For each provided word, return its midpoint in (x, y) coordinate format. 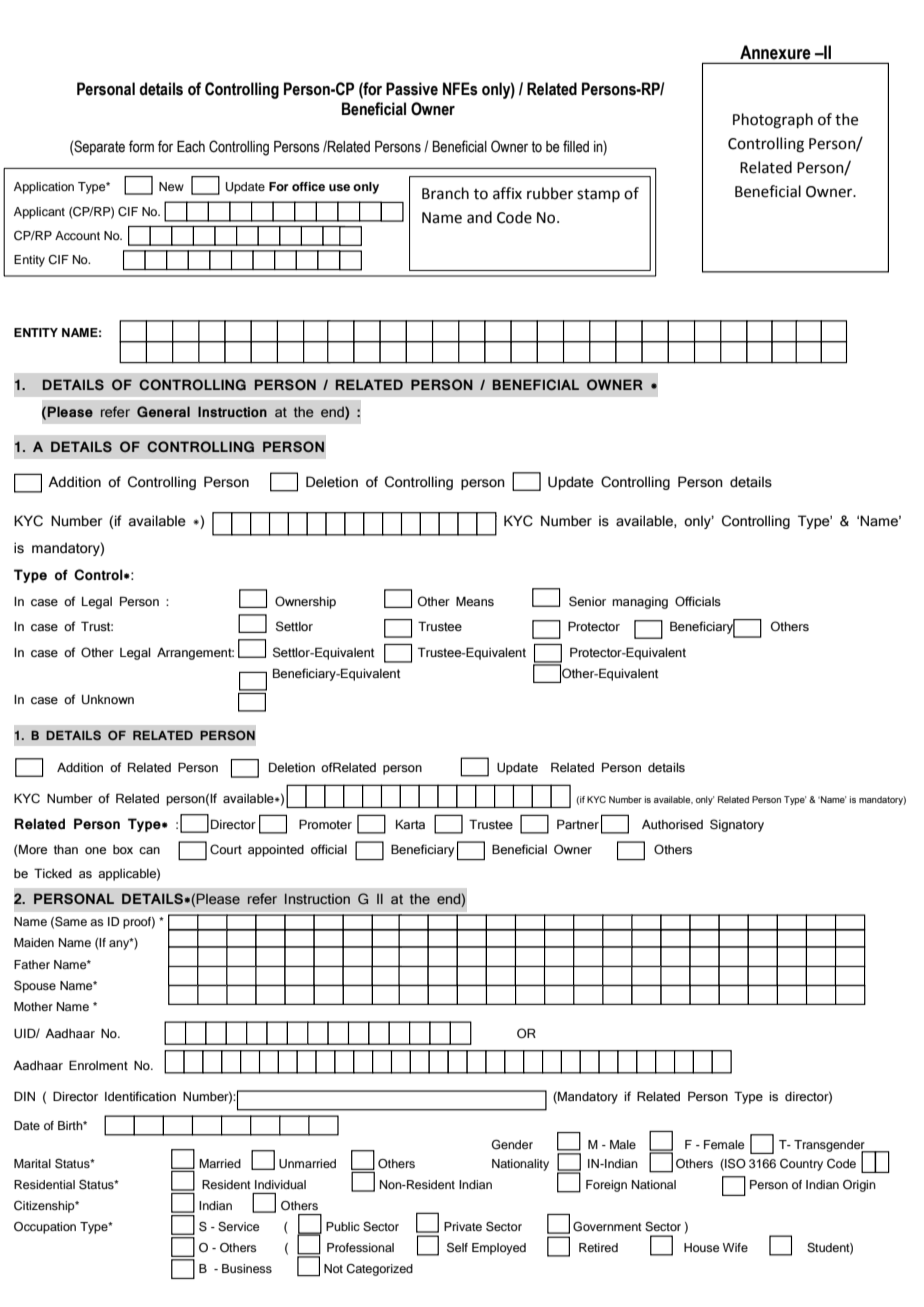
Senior (587, 601)
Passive (412, 89)
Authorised (672, 824)
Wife (735, 1247)
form (141, 146)
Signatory (737, 825)
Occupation (45, 1228)
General (163, 411)
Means (475, 601)
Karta (410, 824)
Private (463, 1226)
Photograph (773, 121)
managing (640, 603)
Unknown (108, 700)
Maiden (34, 942)
